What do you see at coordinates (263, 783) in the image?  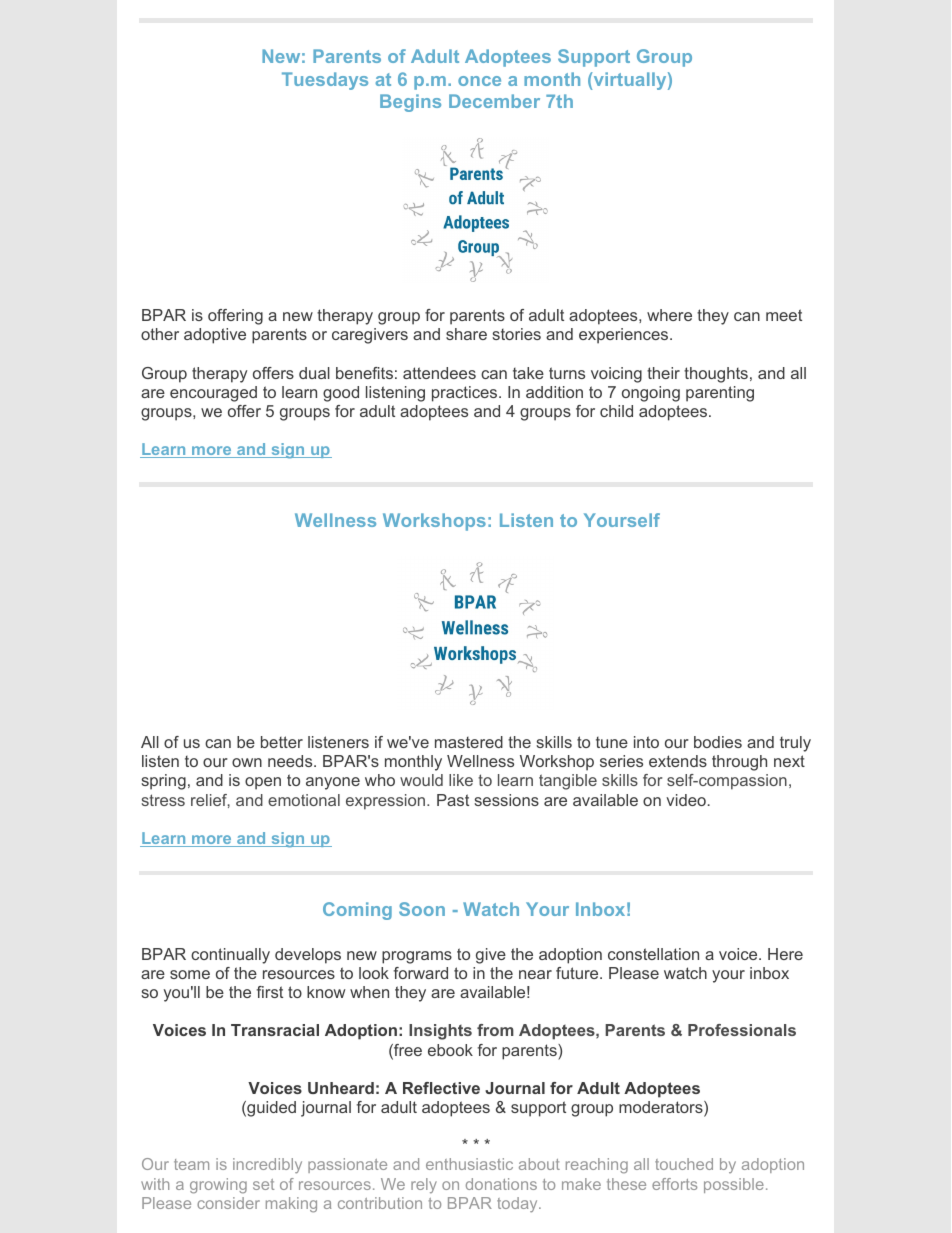 I see `open` at bounding box center [263, 783].
